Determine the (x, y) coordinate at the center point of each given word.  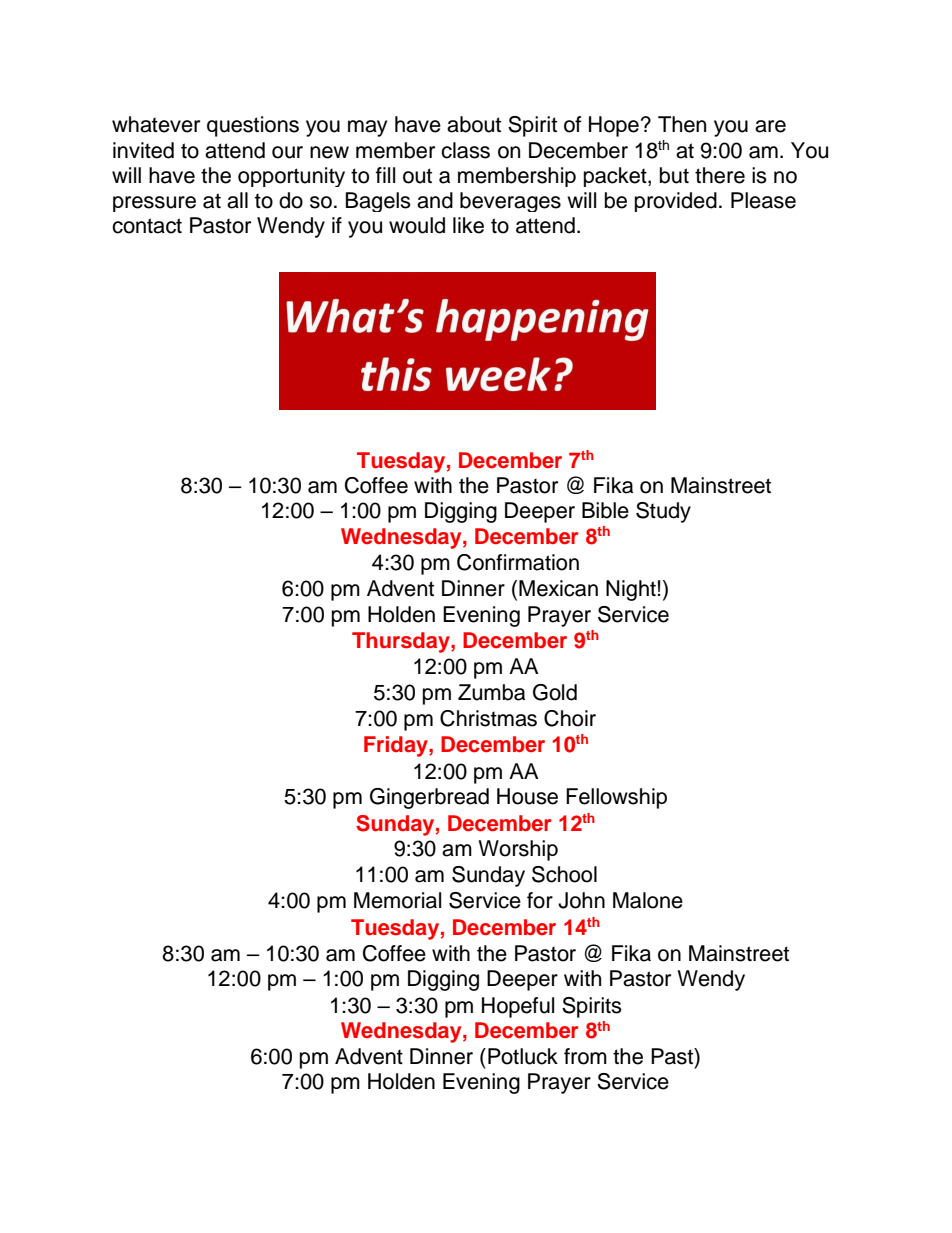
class (465, 150)
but (674, 175)
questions (253, 126)
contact (147, 226)
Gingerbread (429, 798)
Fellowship (616, 798)
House (527, 796)
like (468, 225)
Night (631, 590)
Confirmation (518, 562)
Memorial (397, 900)
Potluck (523, 1056)
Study (663, 512)
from (585, 1056)
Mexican (558, 588)
